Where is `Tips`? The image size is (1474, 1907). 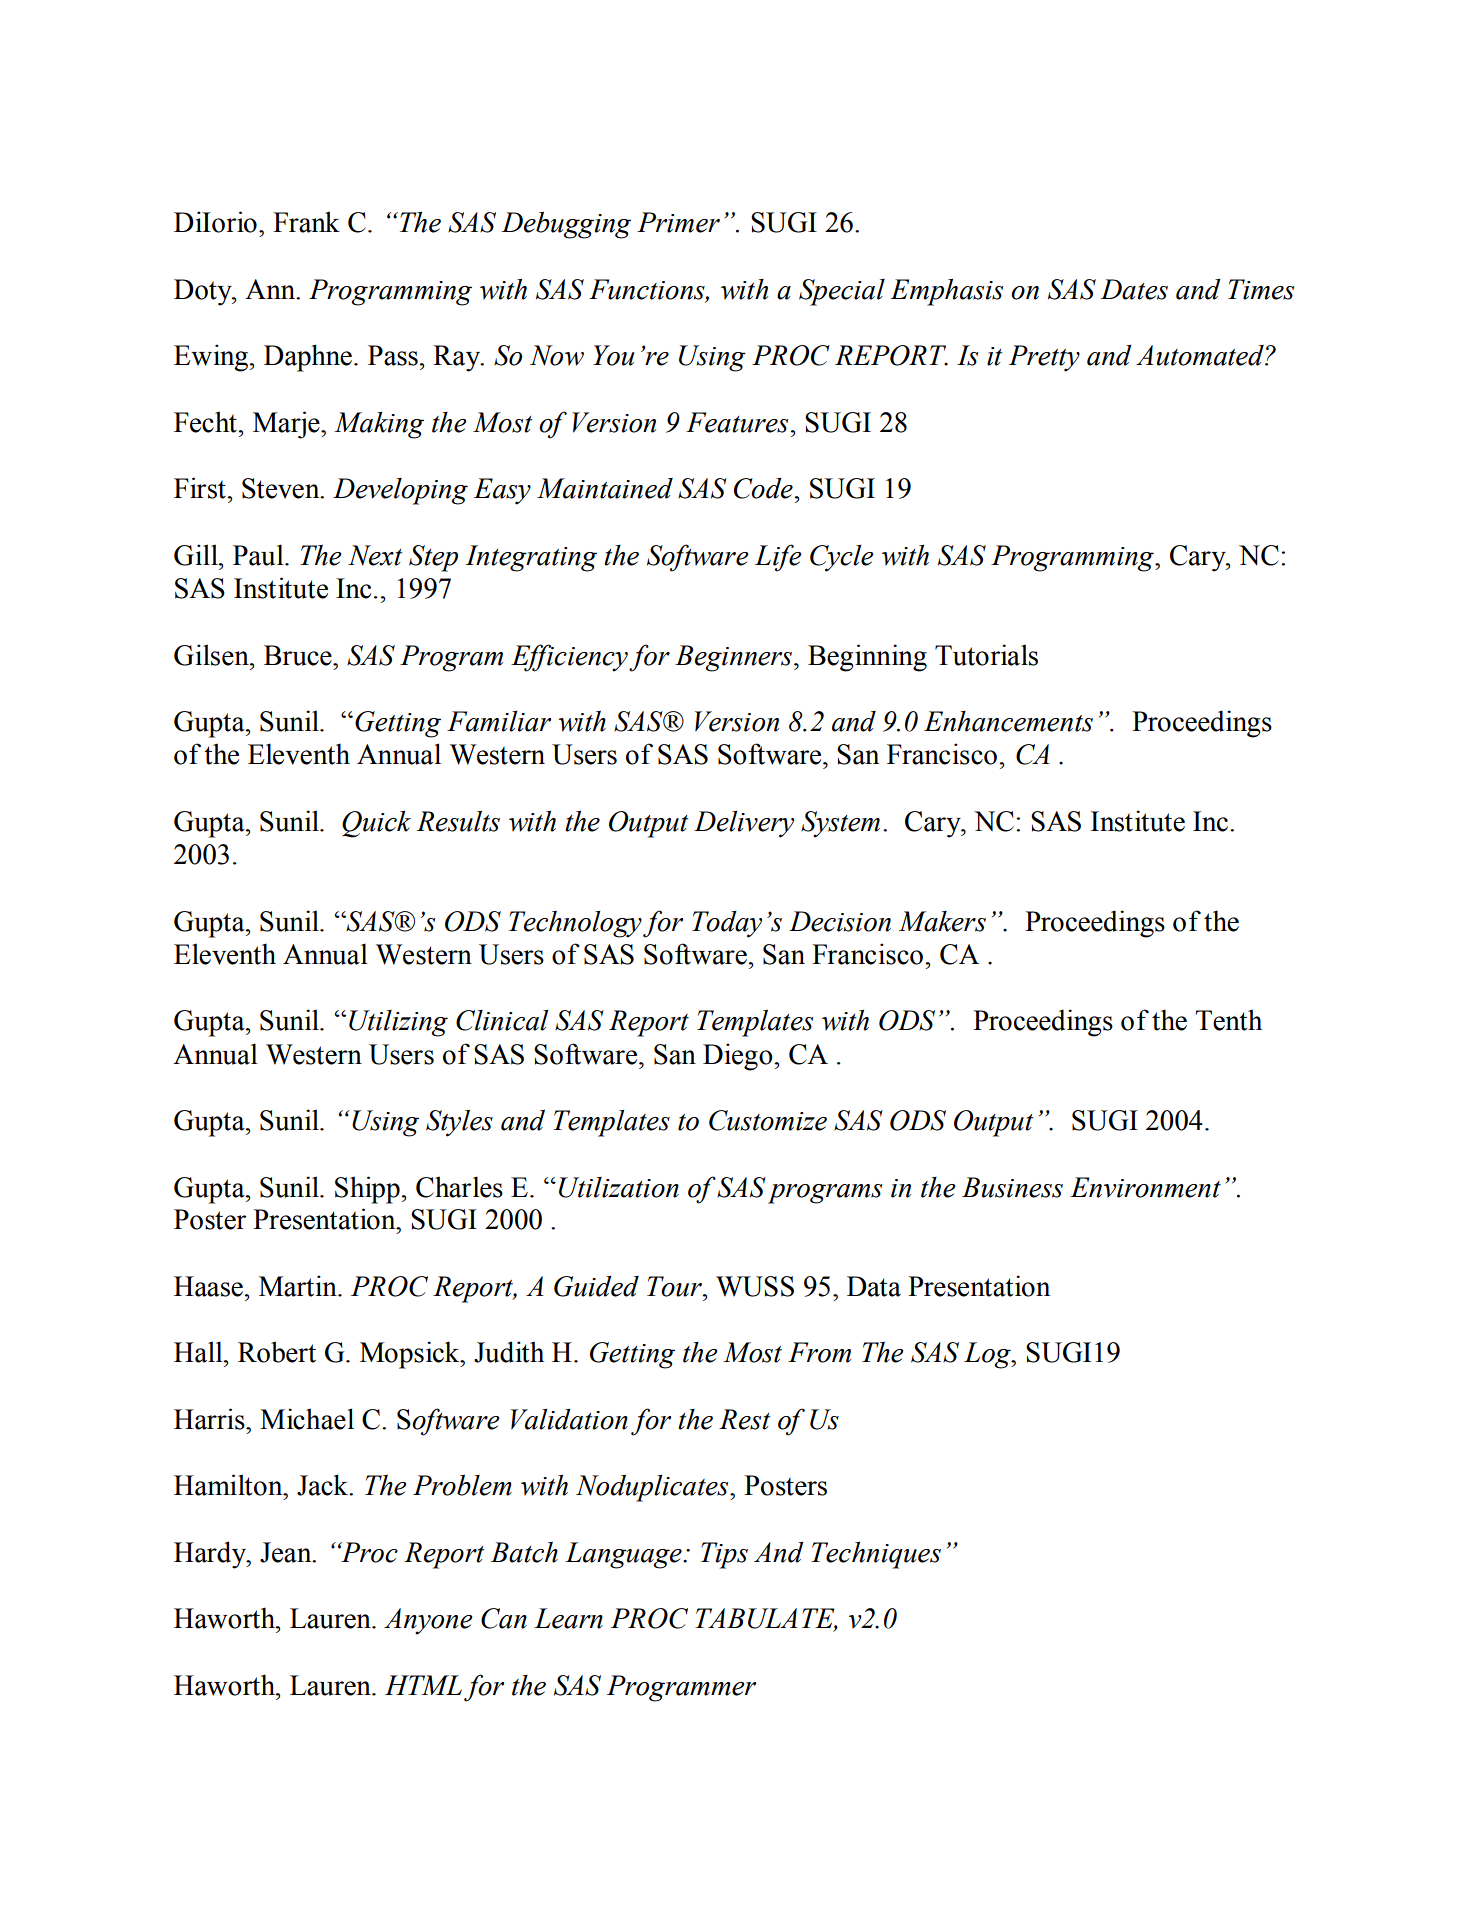
Tips is located at coordinates (724, 1555).
